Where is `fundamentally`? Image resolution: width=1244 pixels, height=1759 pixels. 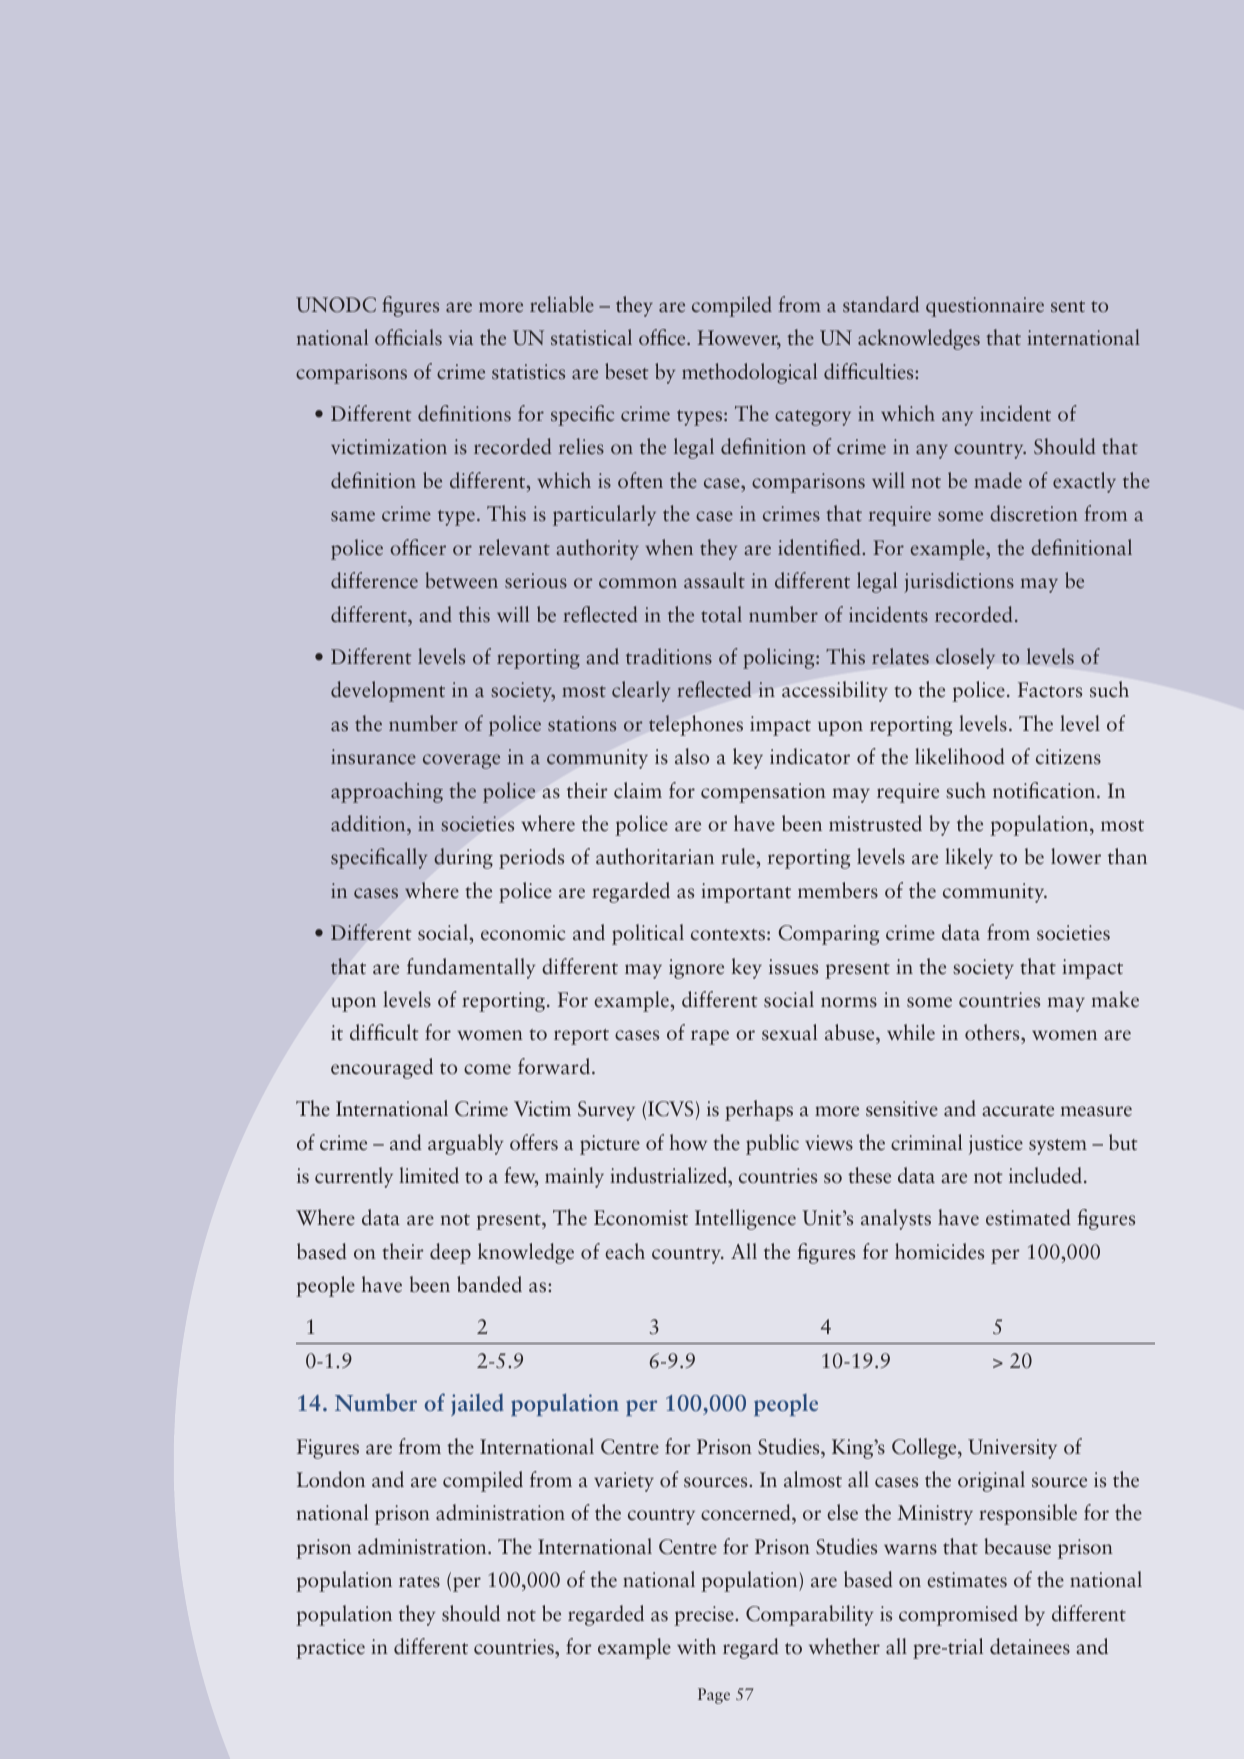 fundamentally is located at coordinates (471, 968).
